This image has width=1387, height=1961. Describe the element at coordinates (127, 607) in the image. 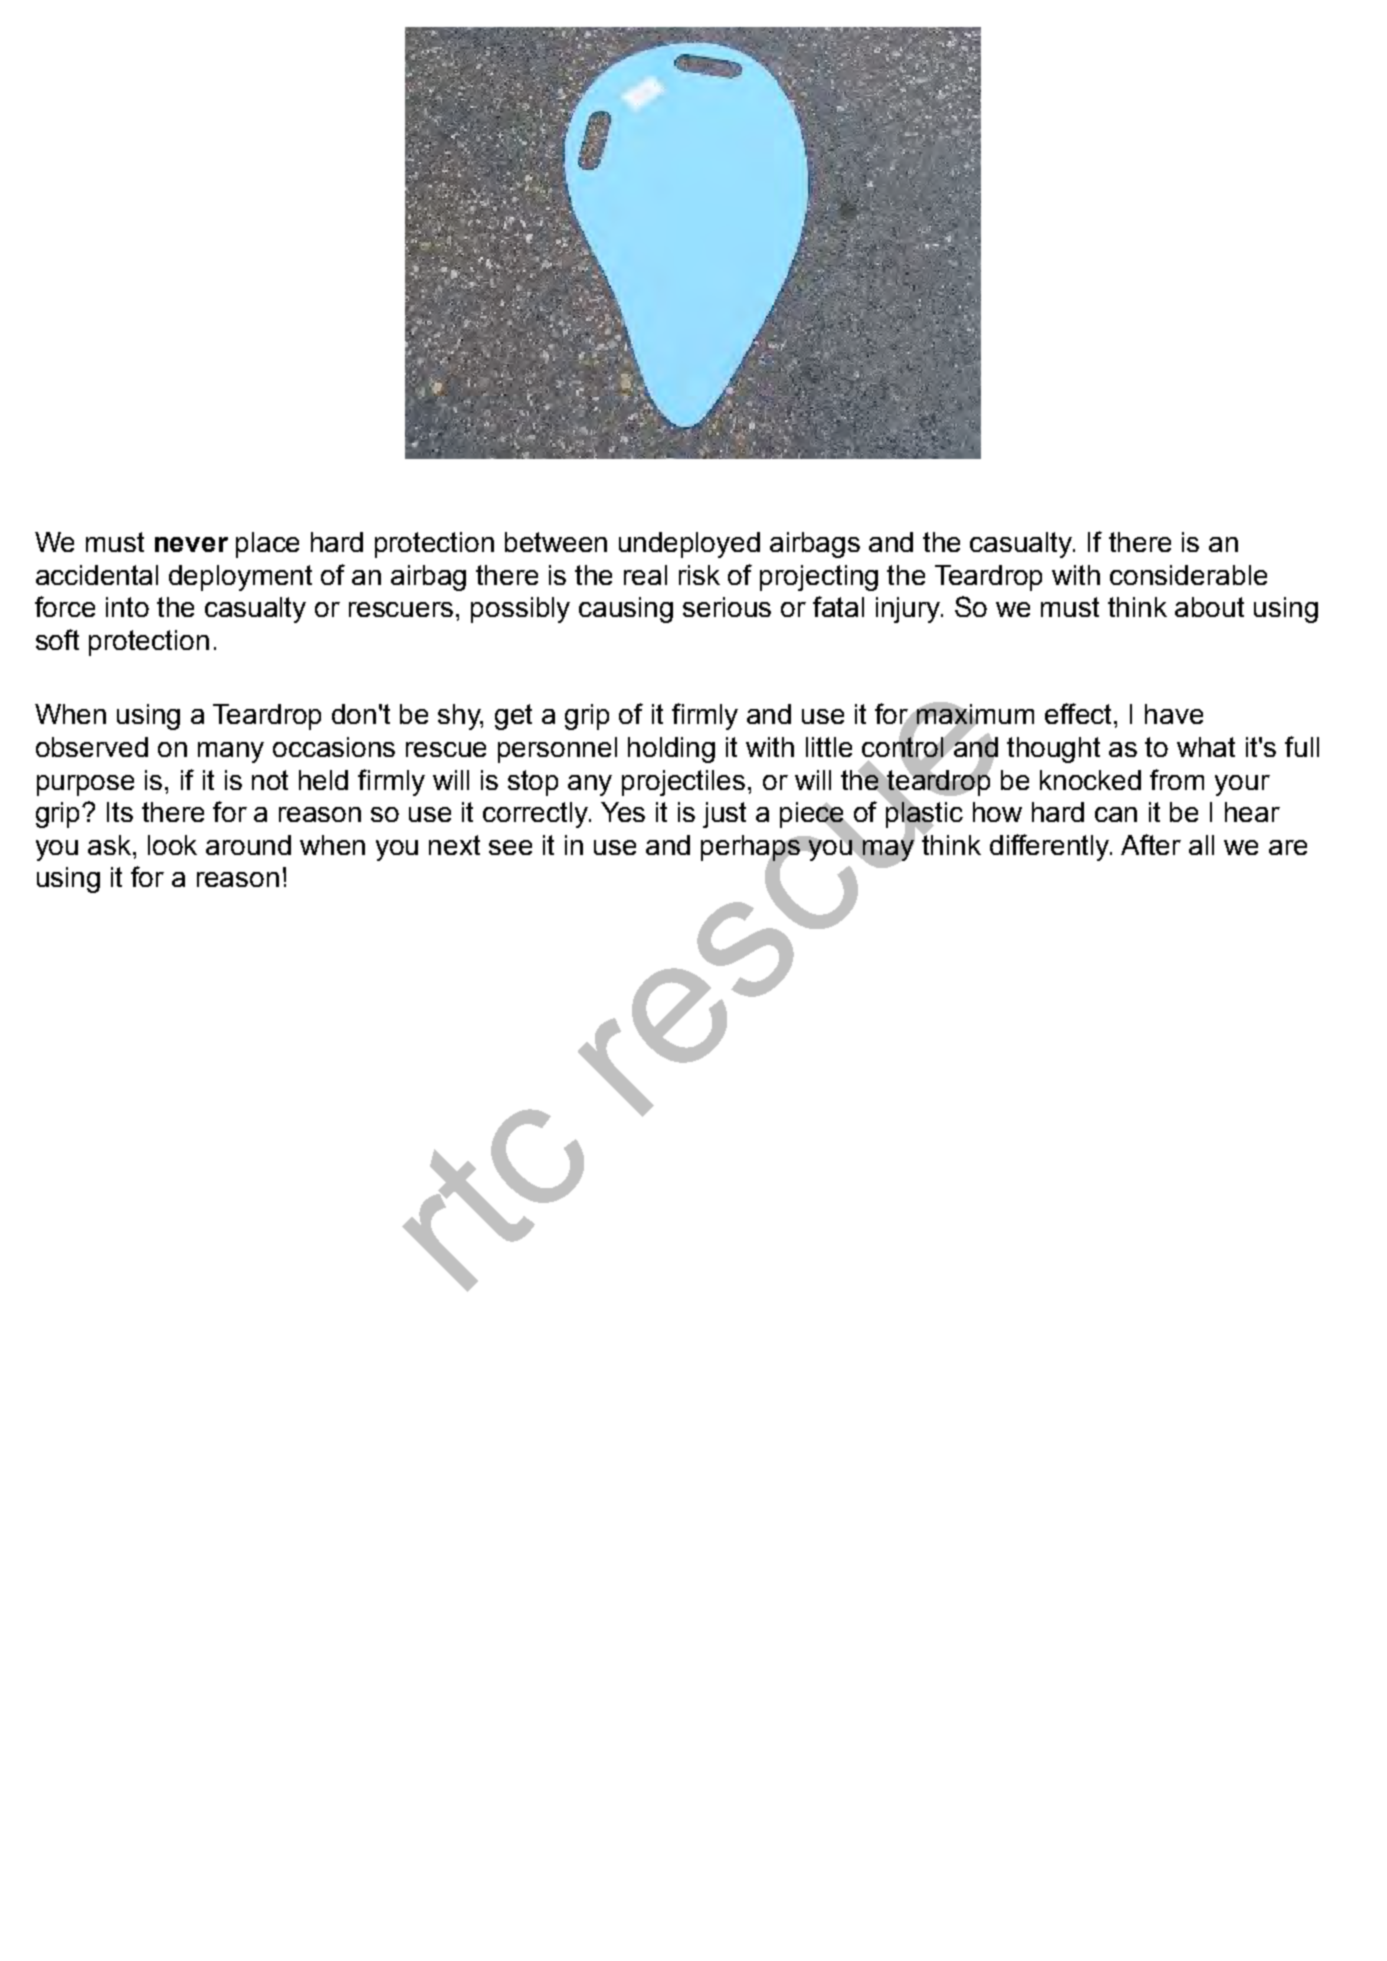

I see `into` at that location.
